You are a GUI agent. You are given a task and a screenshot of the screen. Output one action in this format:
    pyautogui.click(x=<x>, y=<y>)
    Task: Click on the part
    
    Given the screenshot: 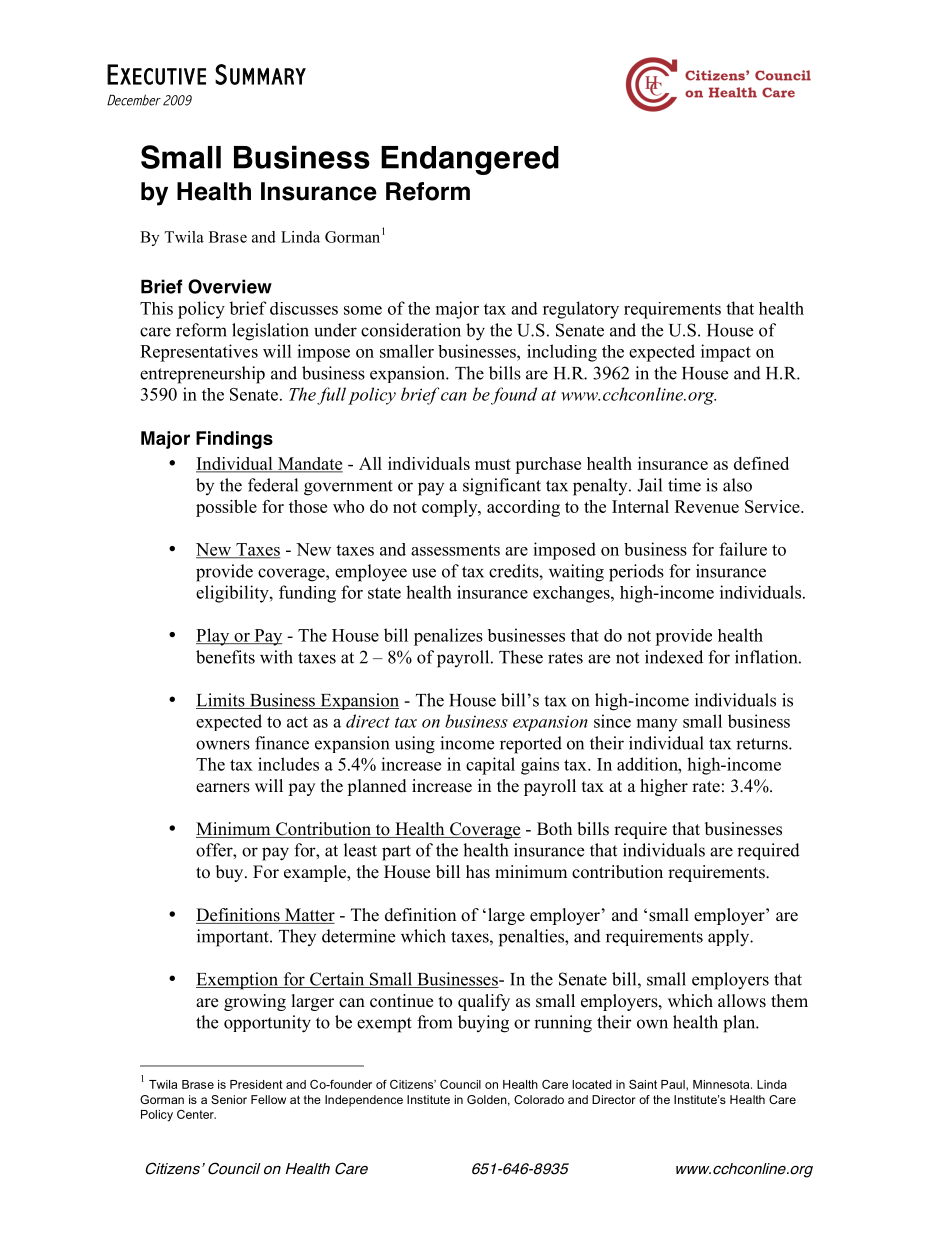 What is the action you would take?
    pyautogui.click(x=396, y=853)
